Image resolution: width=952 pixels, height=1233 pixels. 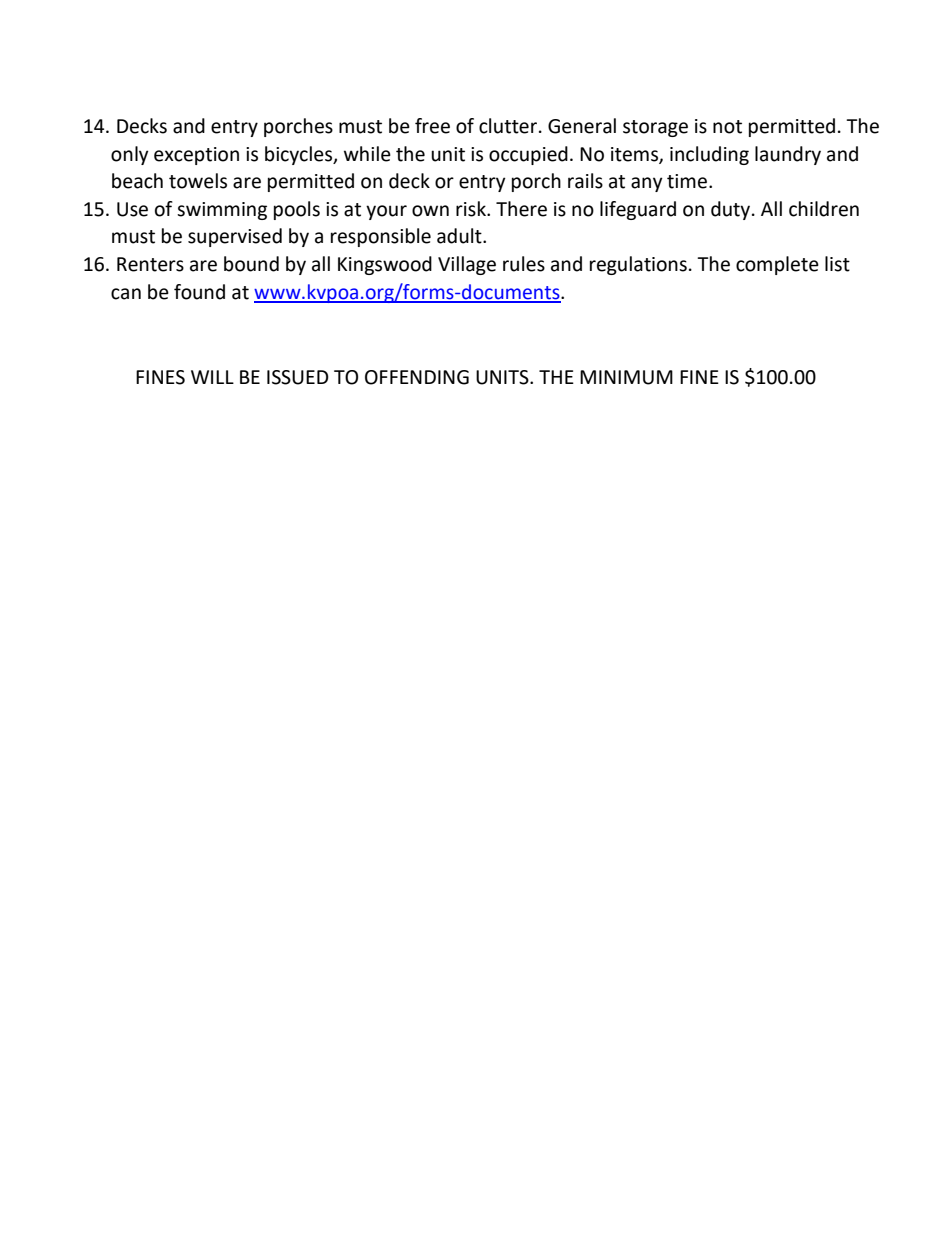 What do you see at coordinates (837, 264) in the image?
I see `list` at bounding box center [837, 264].
